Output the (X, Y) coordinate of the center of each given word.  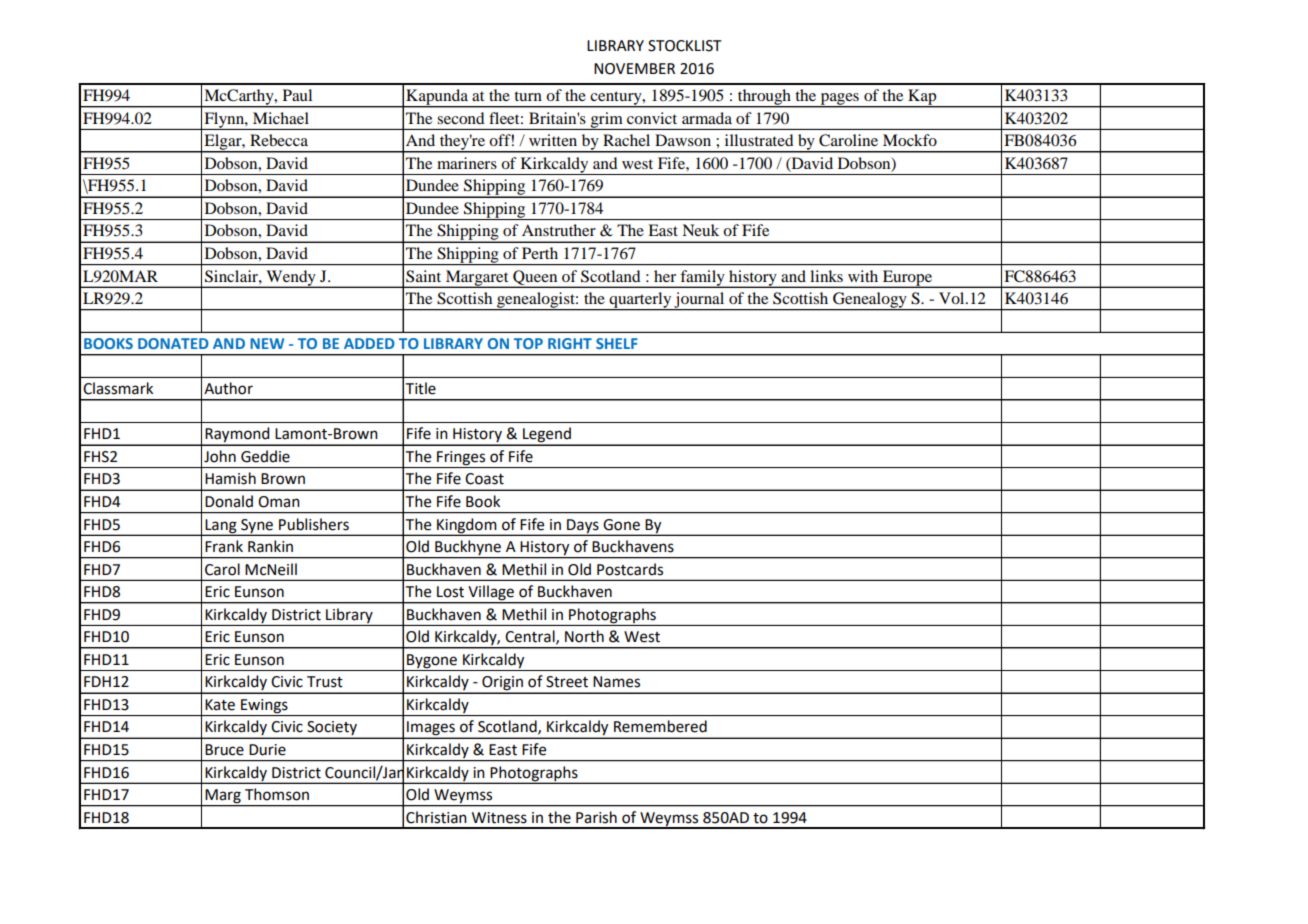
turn (528, 96)
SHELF (617, 343)
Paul (297, 95)
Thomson (277, 794)
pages (839, 100)
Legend (547, 436)
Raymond (237, 436)
